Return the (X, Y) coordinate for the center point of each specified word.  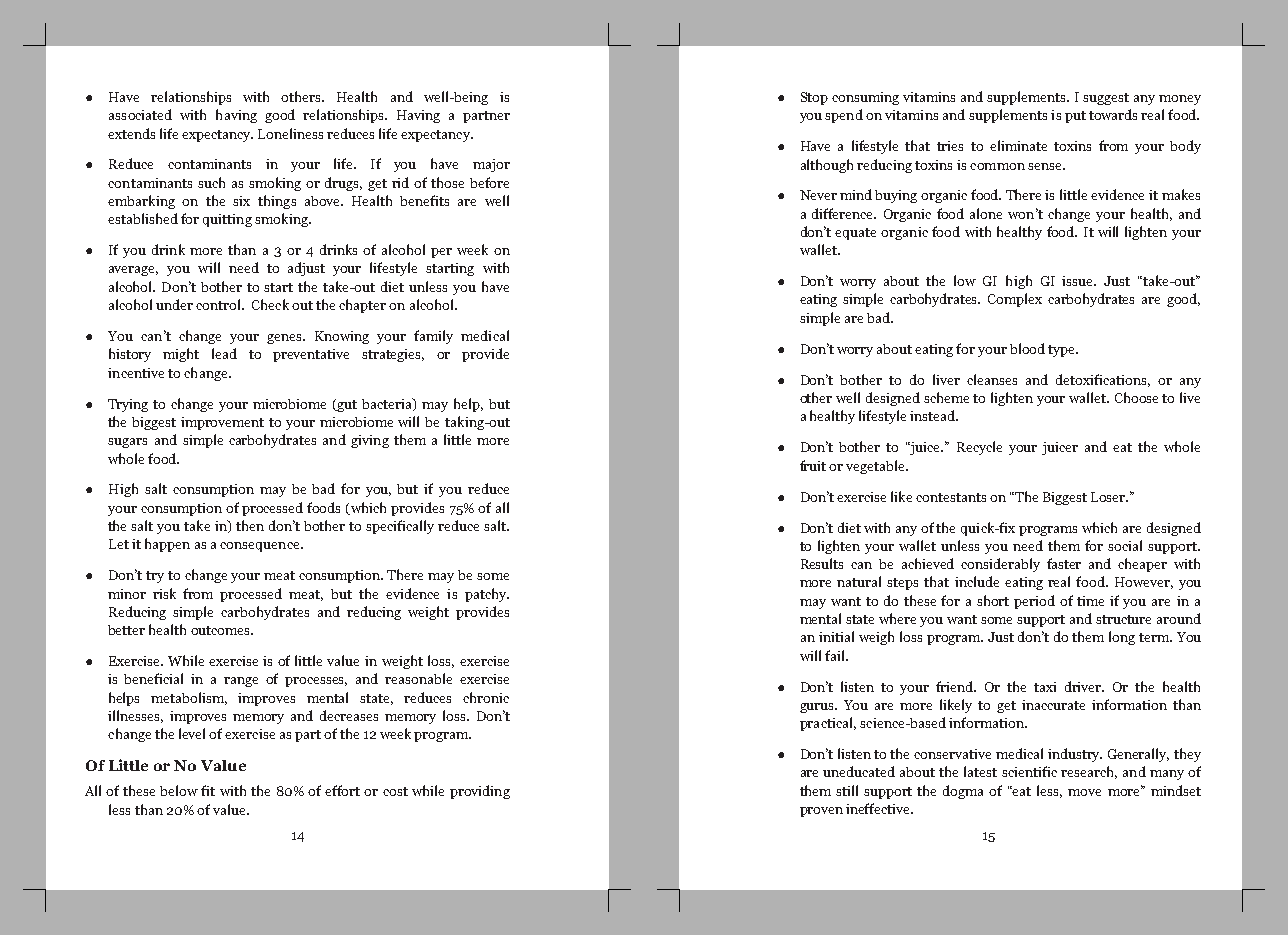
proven (821, 812)
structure (1123, 619)
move (1084, 792)
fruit (813, 465)
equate (855, 234)
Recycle (979, 448)
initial (836, 636)
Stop (814, 98)
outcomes (221, 630)
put (1075, 117)
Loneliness (290, 133)
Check (270, 304)
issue (1079, 281)
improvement (222, 423)
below (179, 790)
